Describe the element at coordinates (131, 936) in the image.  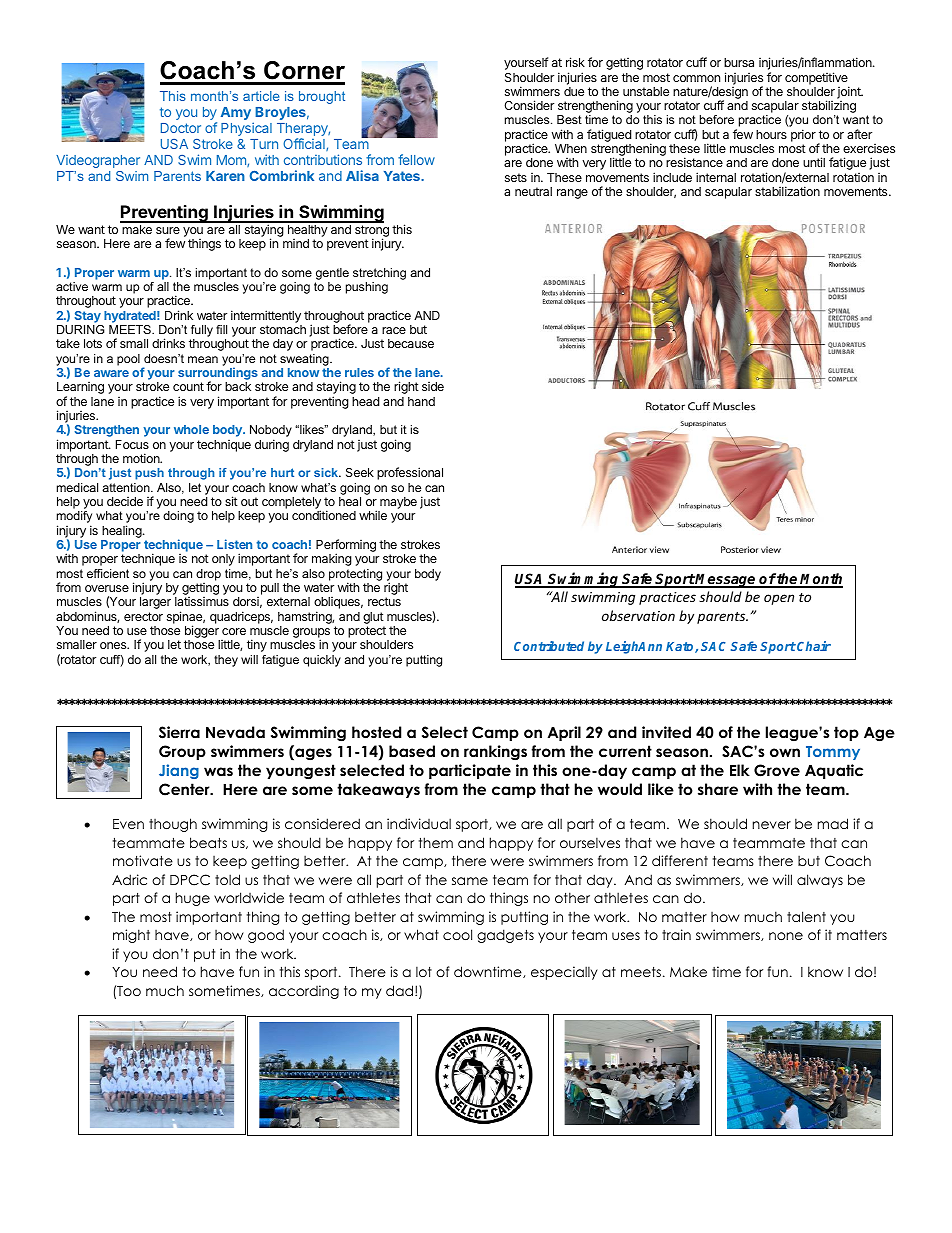
I see `might` at that location.
